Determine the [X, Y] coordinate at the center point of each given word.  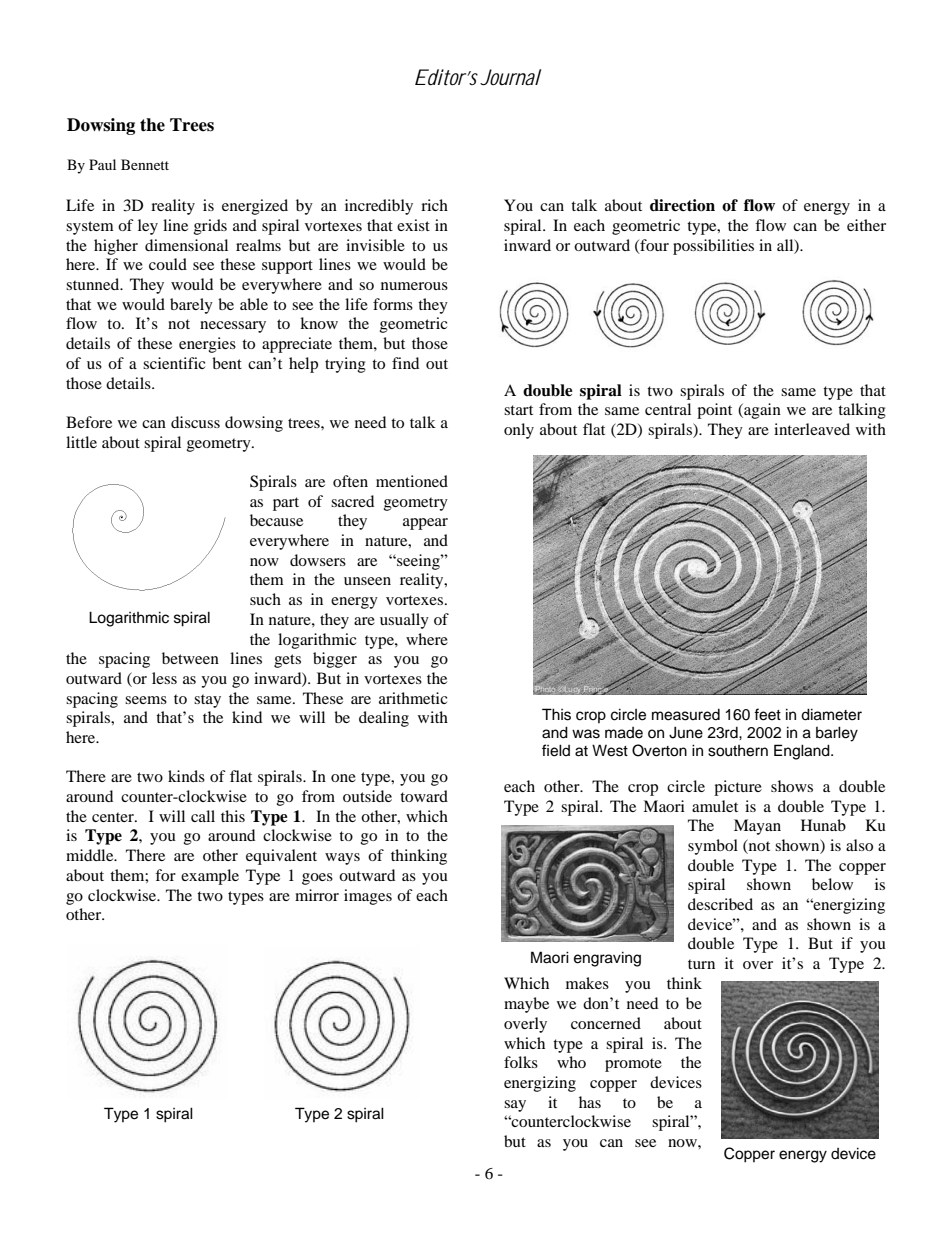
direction [682, 205]
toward [424, 796]
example [210, 877]
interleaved [812, 429]
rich [434, 205]
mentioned [412, 481]
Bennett [145, 164]
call [203, 816]
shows [792, 786]
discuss [195, 422]
